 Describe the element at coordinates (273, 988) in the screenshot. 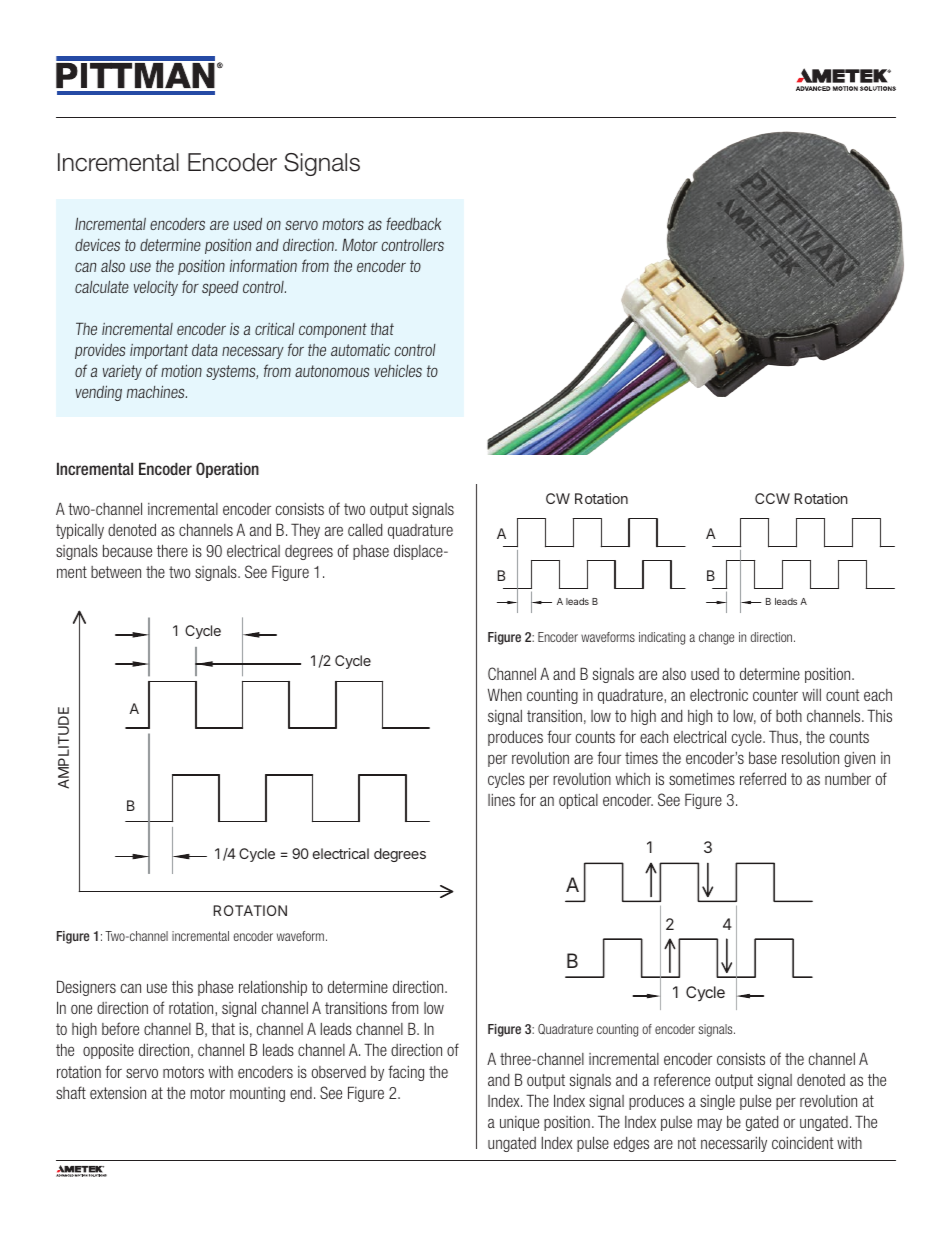

I see `relationship` at that location.
